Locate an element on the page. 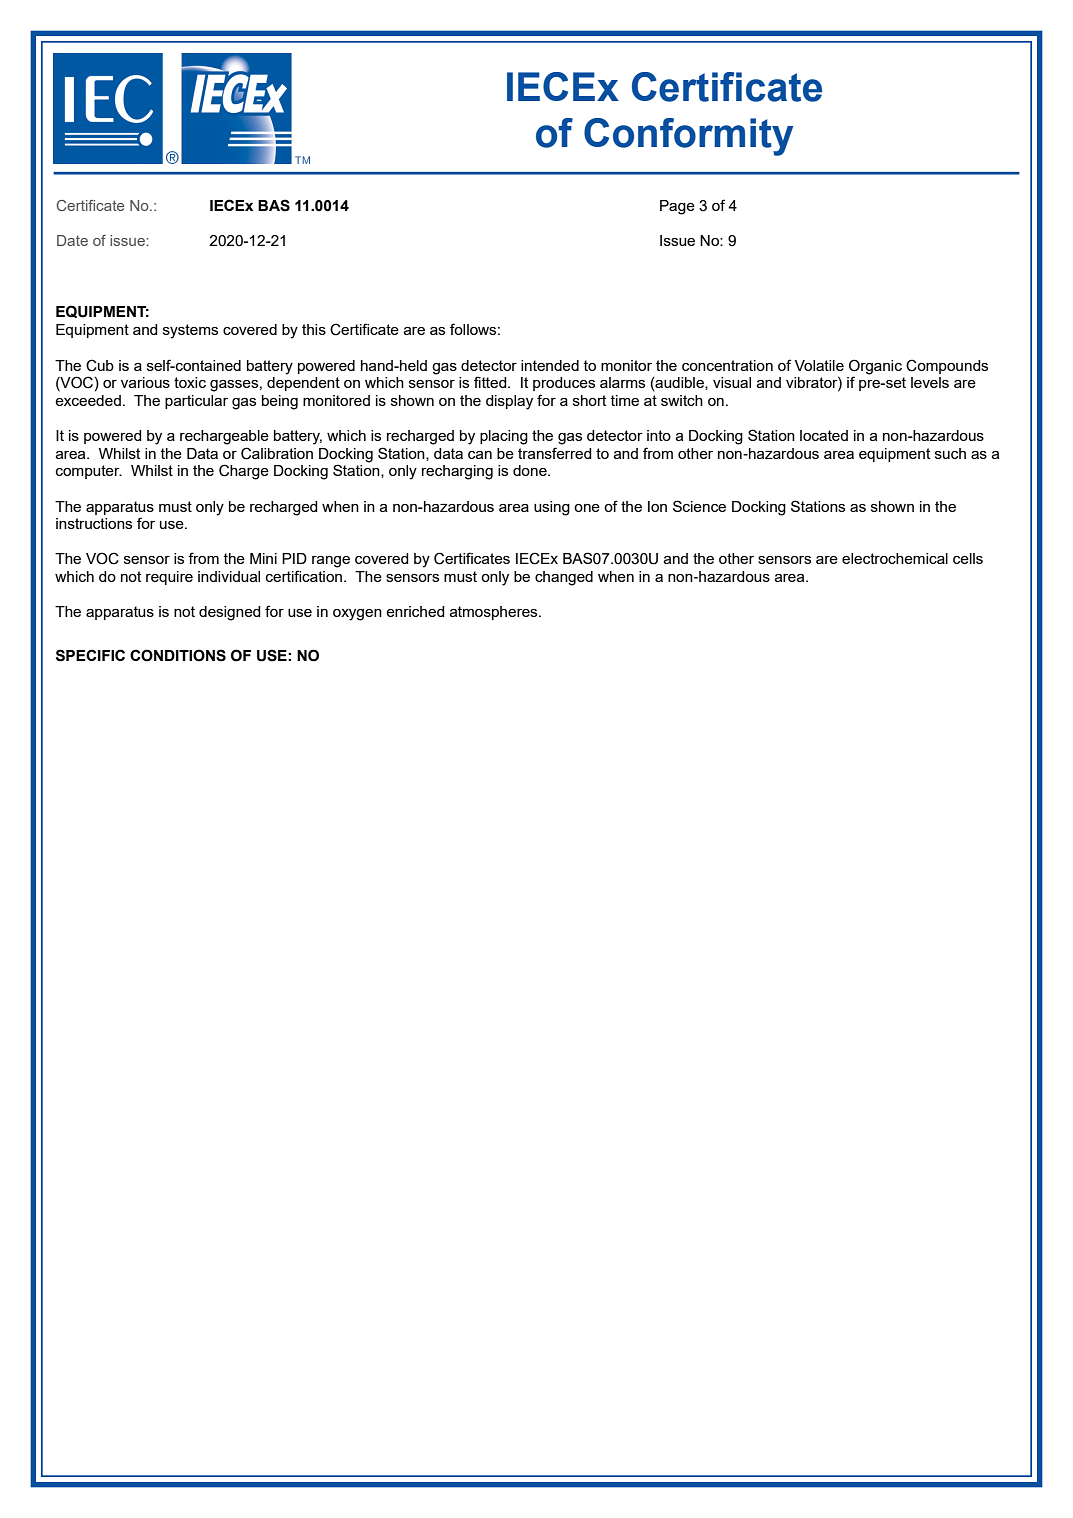 The height and width of the page is (1518, 1073). display is located at coordinates (509, 402).
